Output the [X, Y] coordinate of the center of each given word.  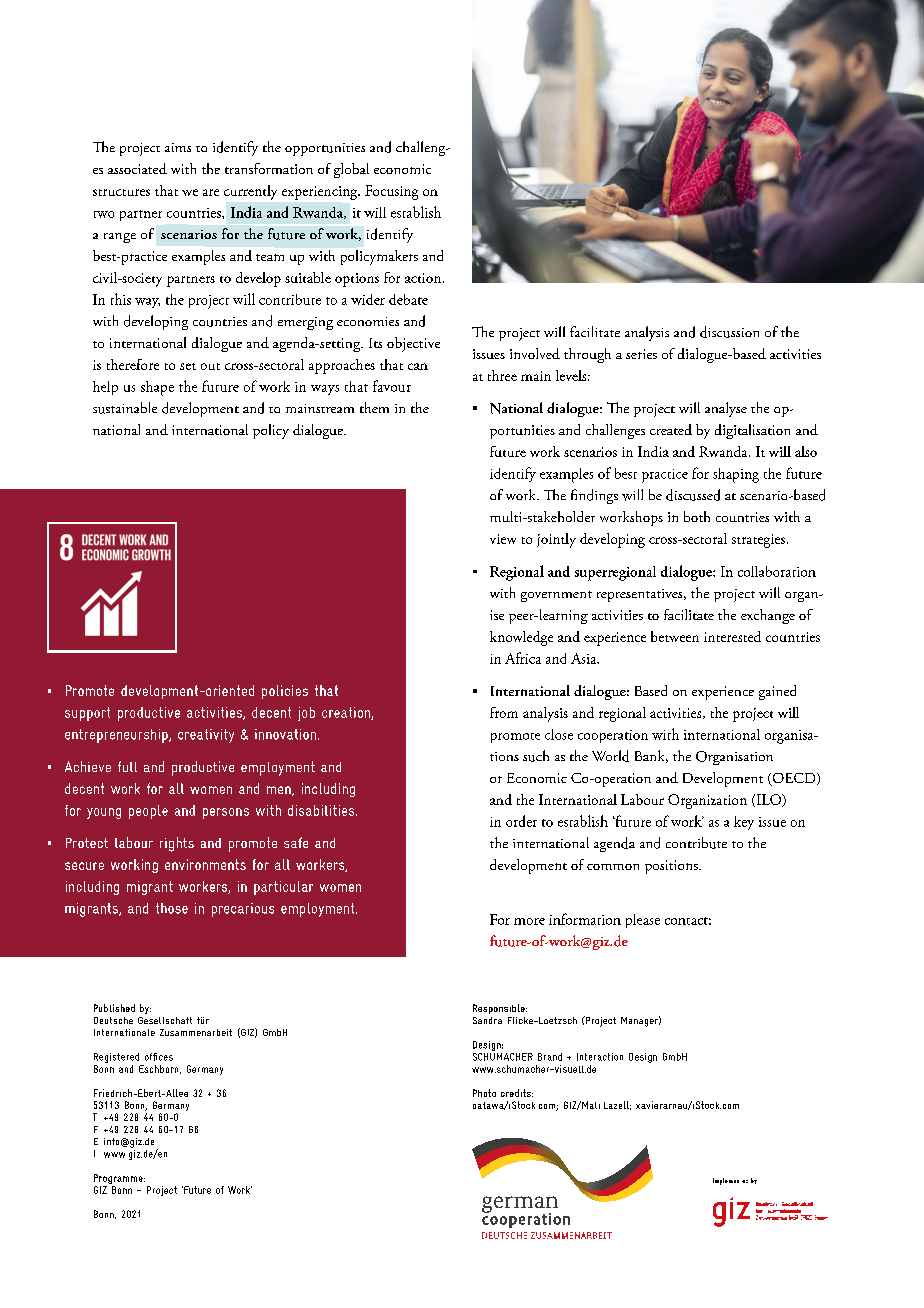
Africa [523, 658]
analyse [726, 409]
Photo [484, 1093]
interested [732, 636]
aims [178, 147]
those [172, 908]
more [529, 921]
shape [157, 388]
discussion [729, 332]
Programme [119, 1180]
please [643, 921]
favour [392, 386]
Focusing [391, 192]
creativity [206, 736]
